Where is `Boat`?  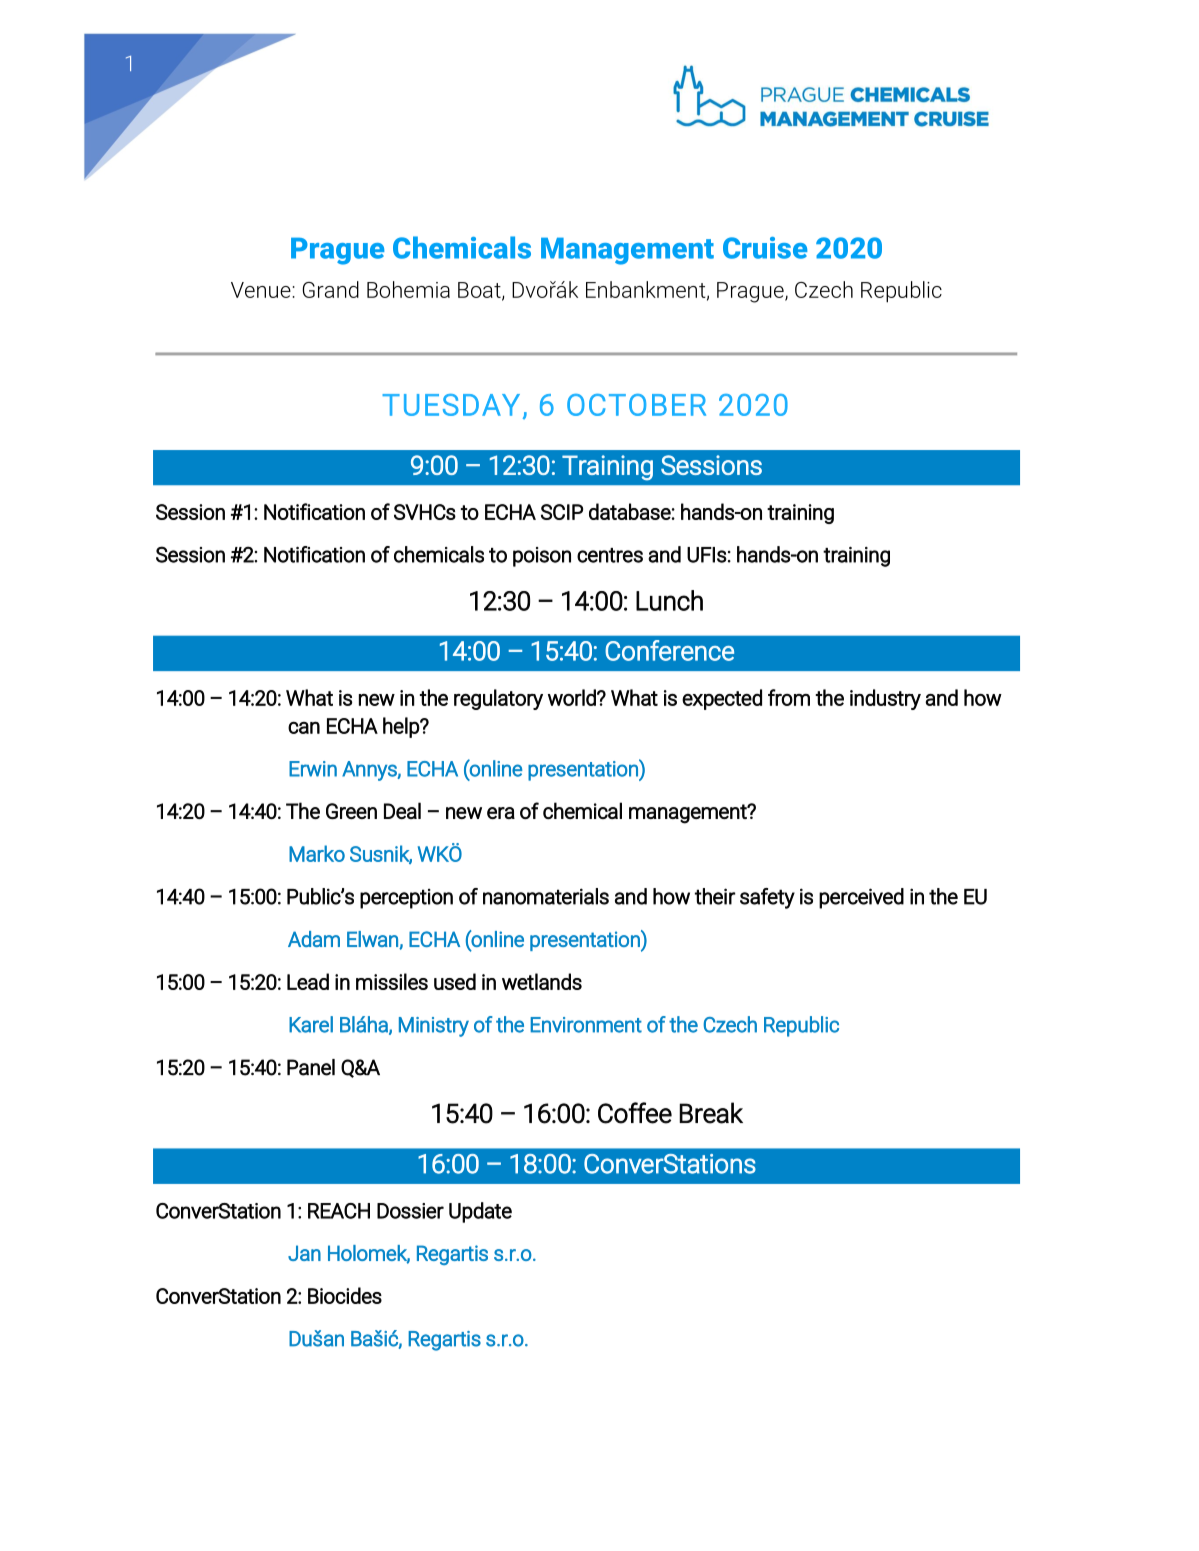
Boat is located at coordinates (480, 291).
